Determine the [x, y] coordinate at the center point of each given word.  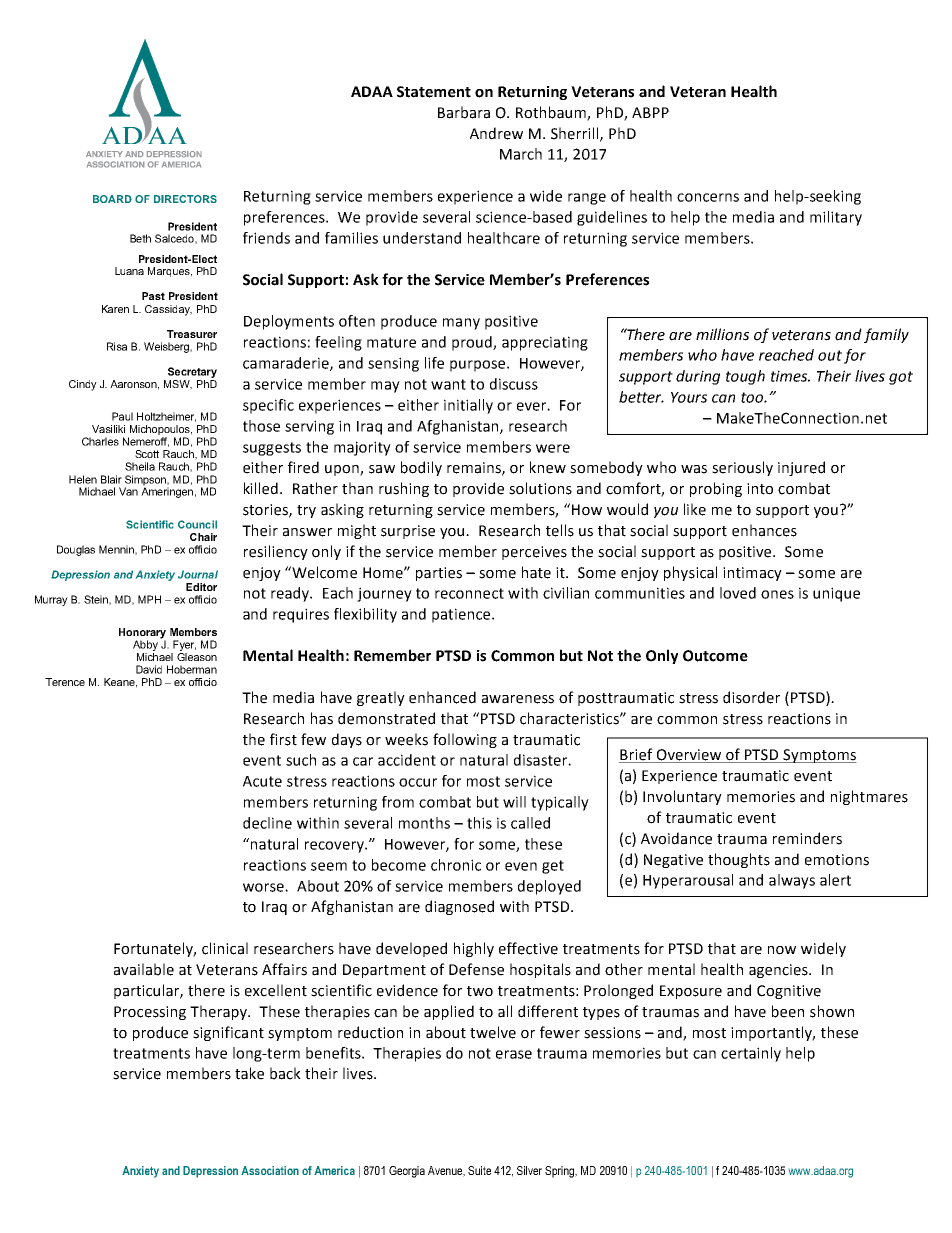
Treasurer [192, 334]
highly [474, 949]
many [461, 324]
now [782, 950]
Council [197, 524]
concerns [708, 197]
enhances [764, 530]
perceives [534, 553]
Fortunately [155, 949]
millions [722, 334]
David [149, 669]
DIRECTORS [185, 199]
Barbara [464, 112]
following [465, 740]
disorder [751, 697]
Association [270, 1170]
